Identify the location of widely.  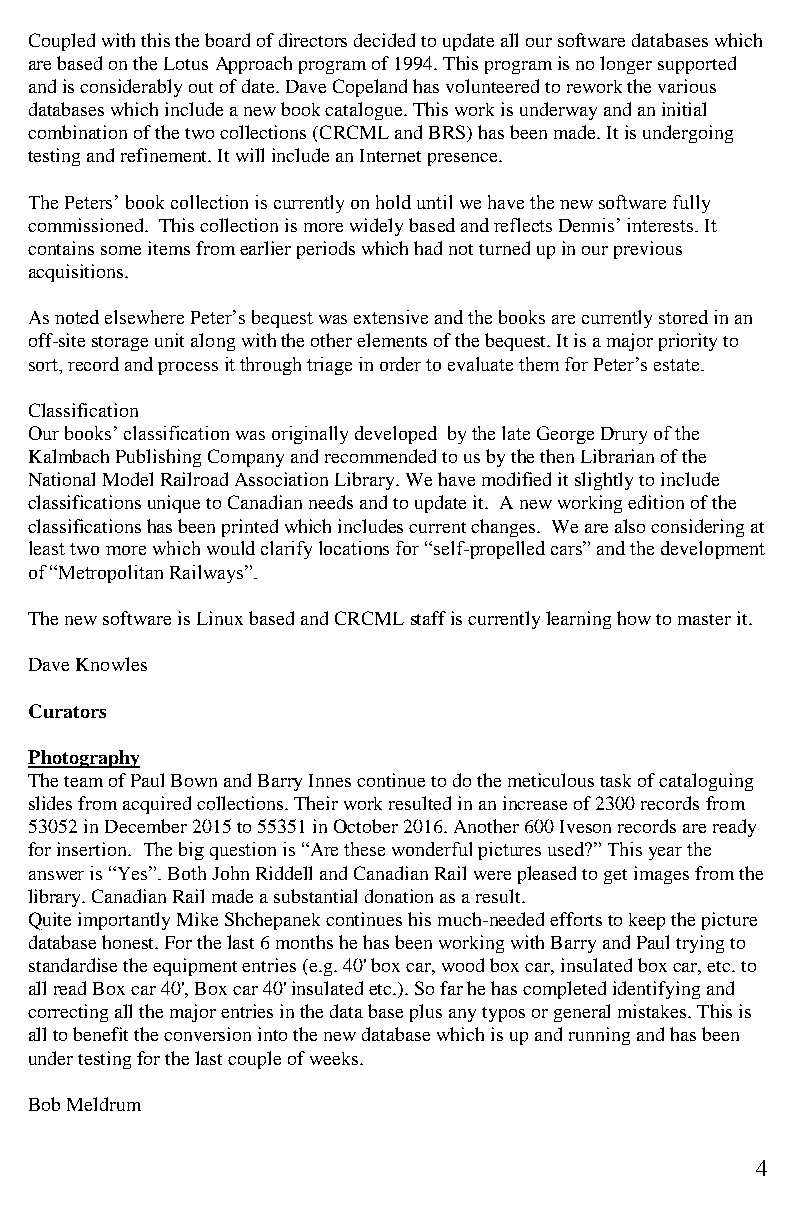
(376, 227).
